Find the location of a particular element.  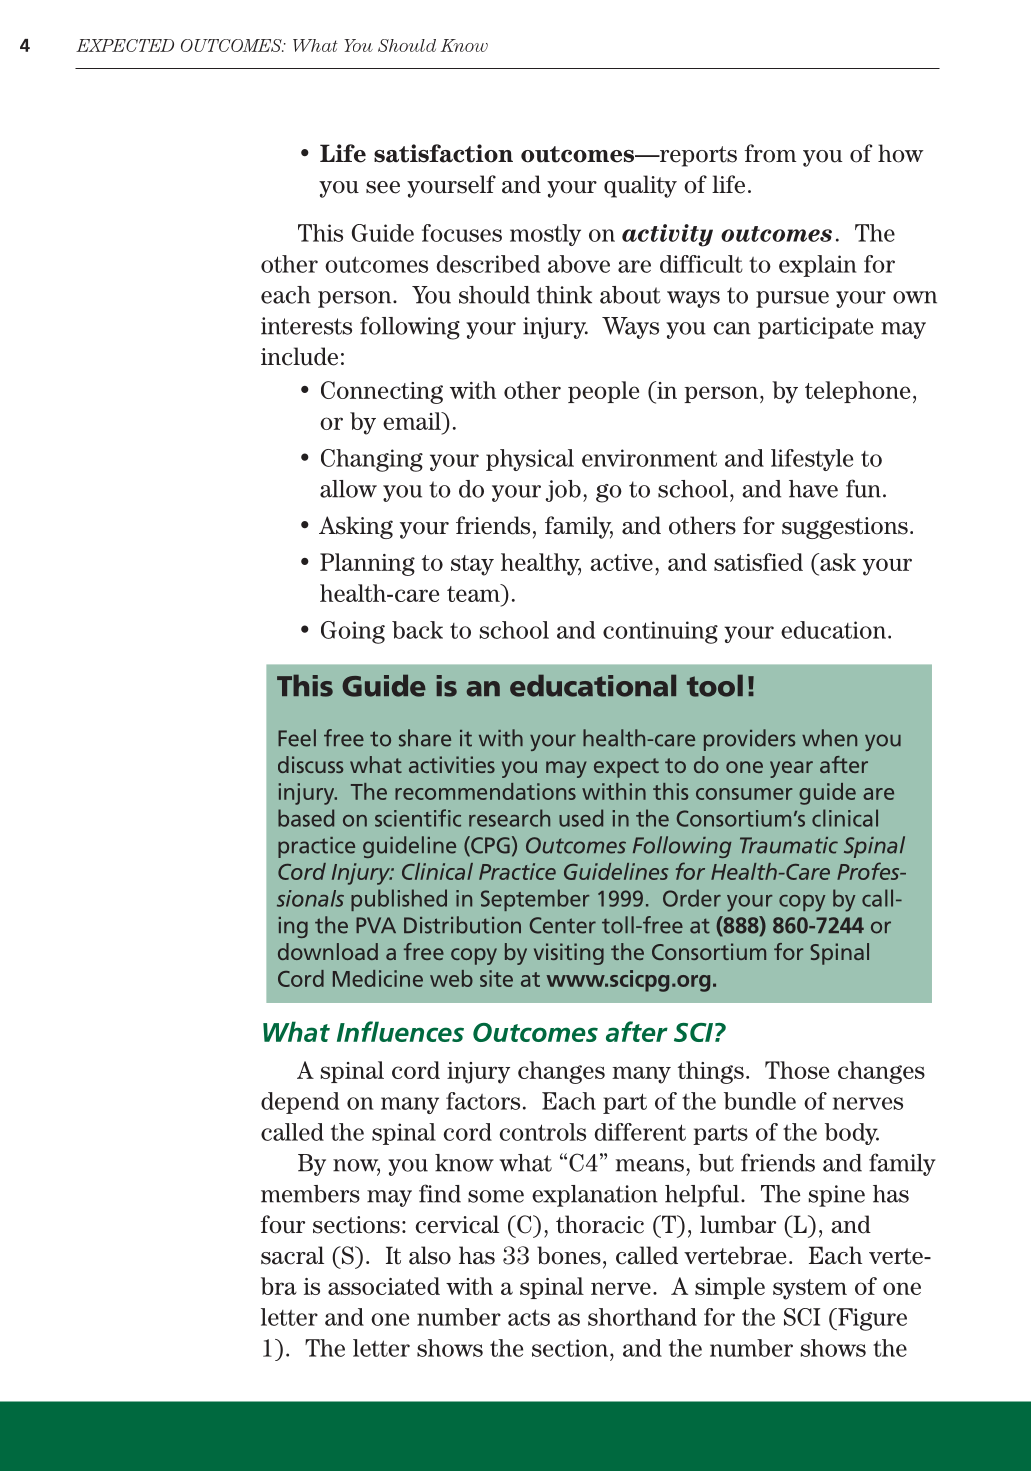

see is located at coordinates (383, 187).
